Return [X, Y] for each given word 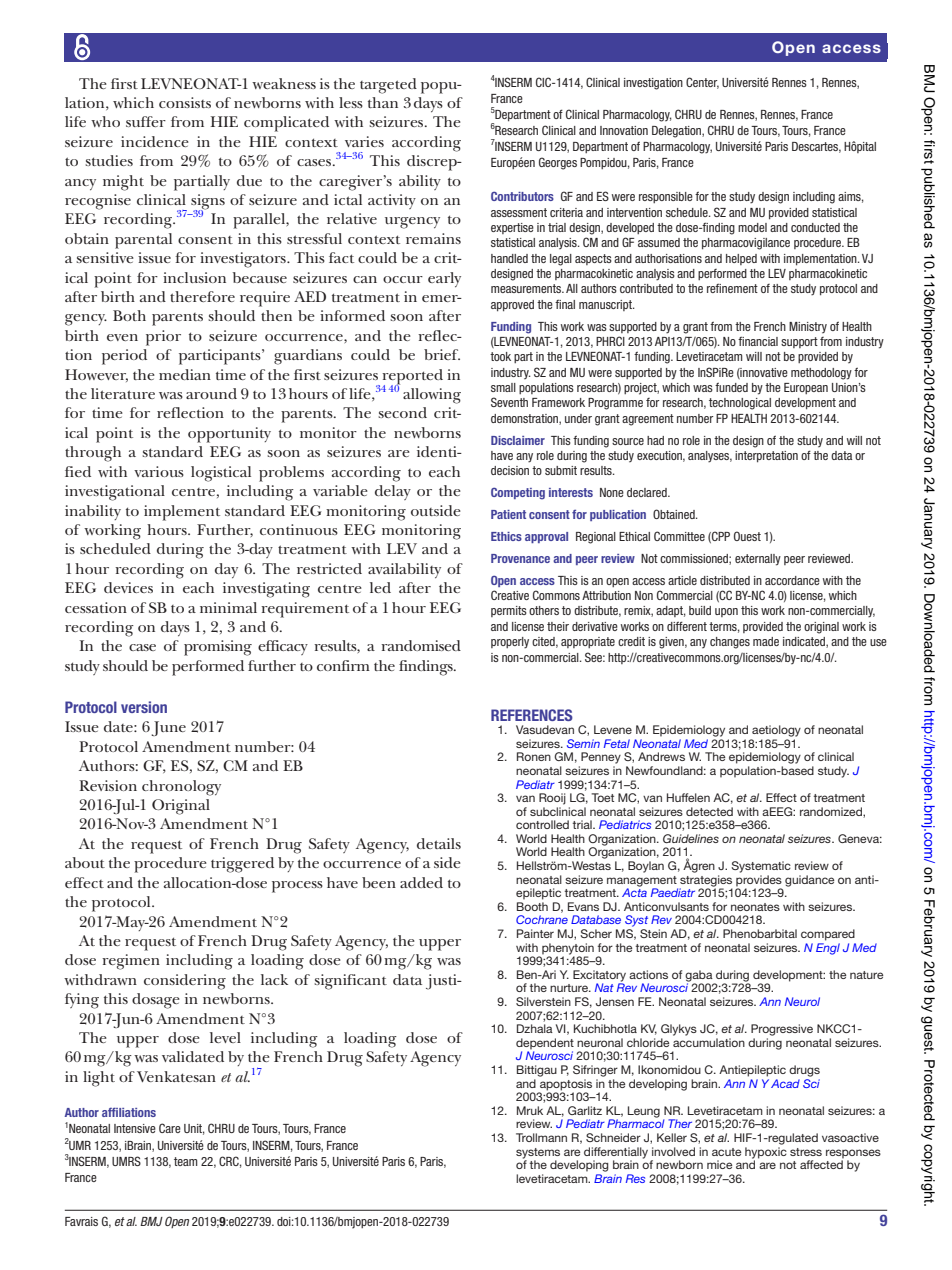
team [186, 1161]
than [383, 102]
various [159, 471]
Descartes [816, 147]
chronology [181, 788]
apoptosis [566, 1085]
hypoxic [766, 1154]
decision [510, 470]
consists [185, 102]
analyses [710, 457]
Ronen [534, 756]
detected [709, 811]
